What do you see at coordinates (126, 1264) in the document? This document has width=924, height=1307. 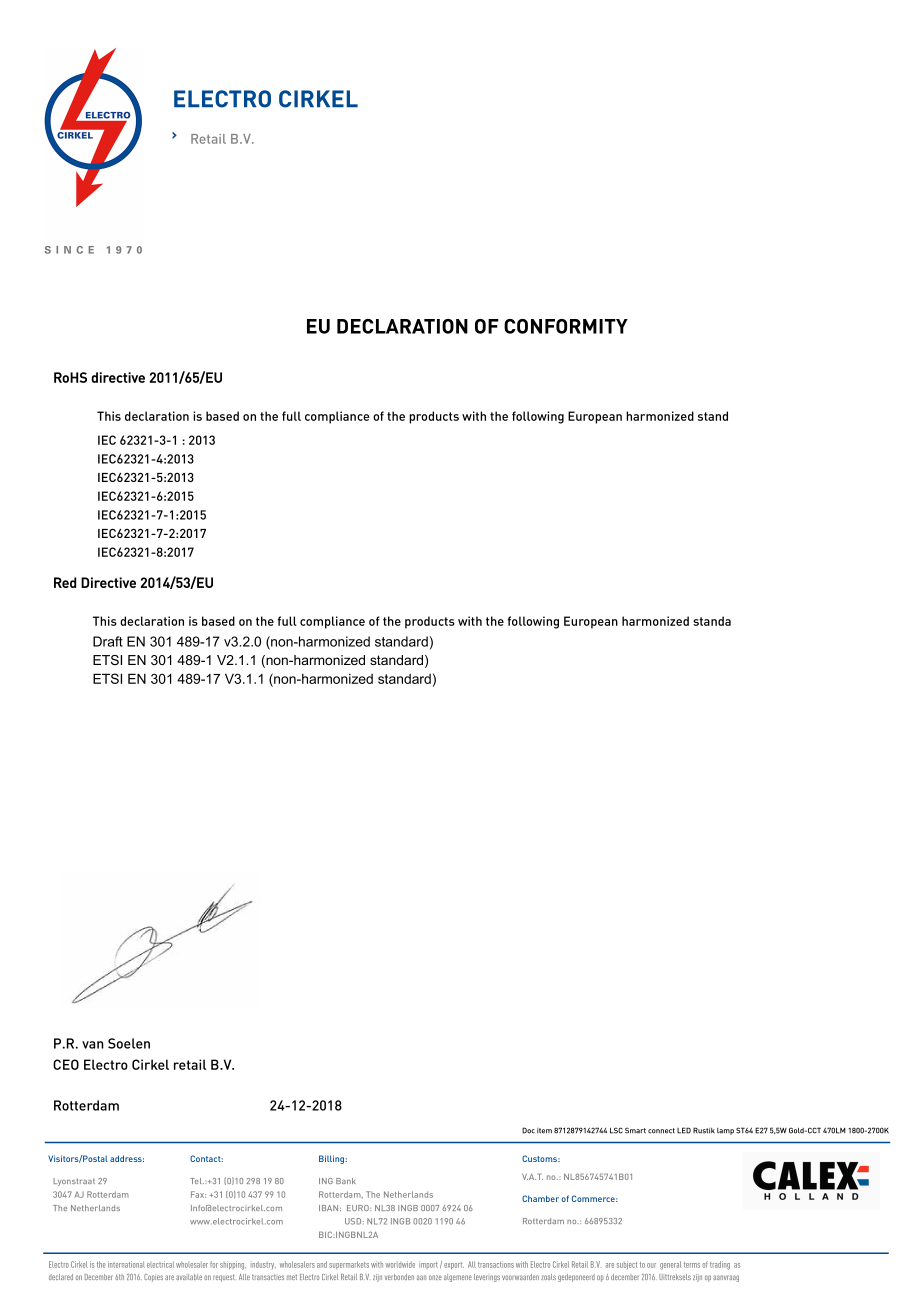 I see `international` at bounding box center [126, 1264].
